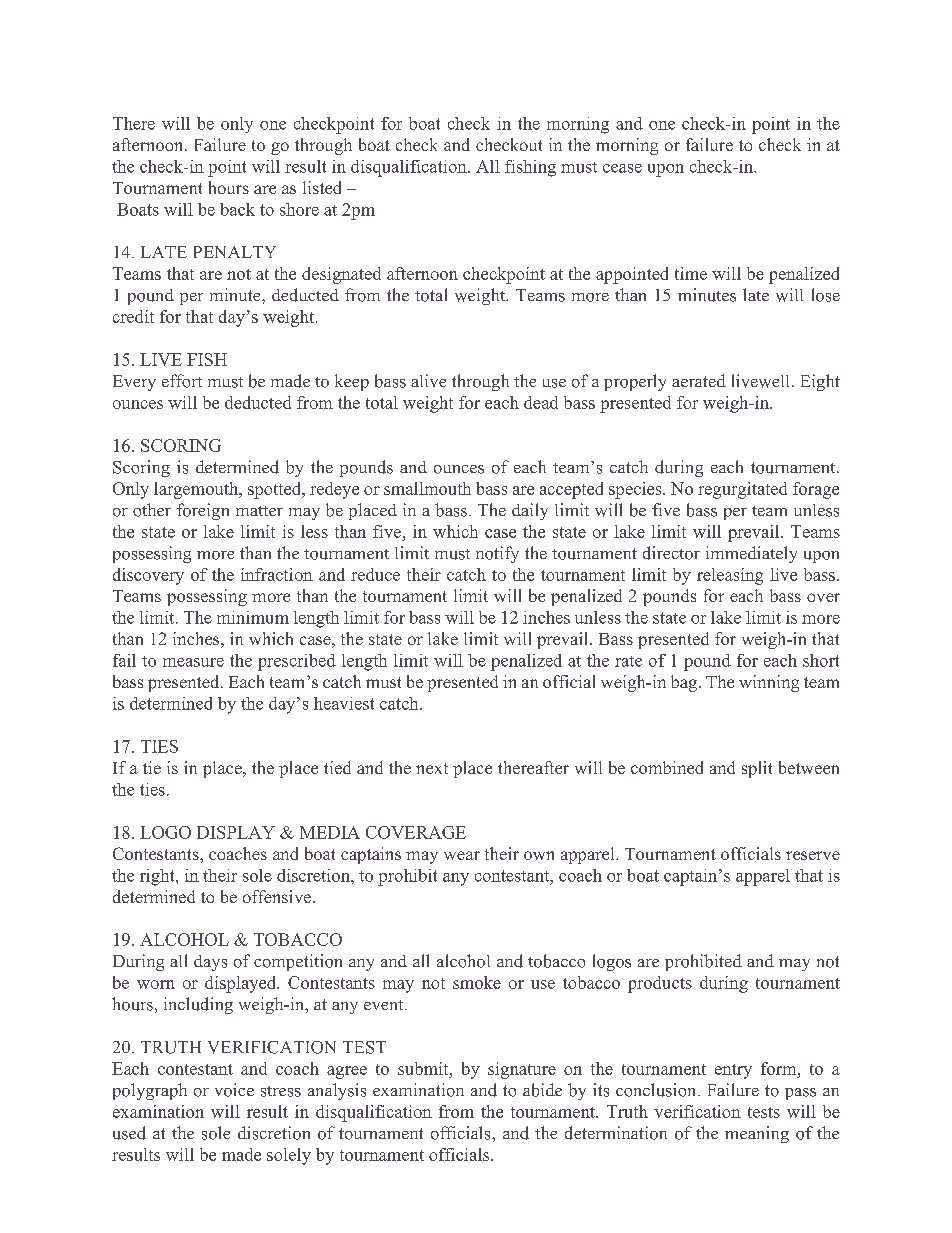 The image size is (952, 1233). I want to click on dead, so click(541, 402).
